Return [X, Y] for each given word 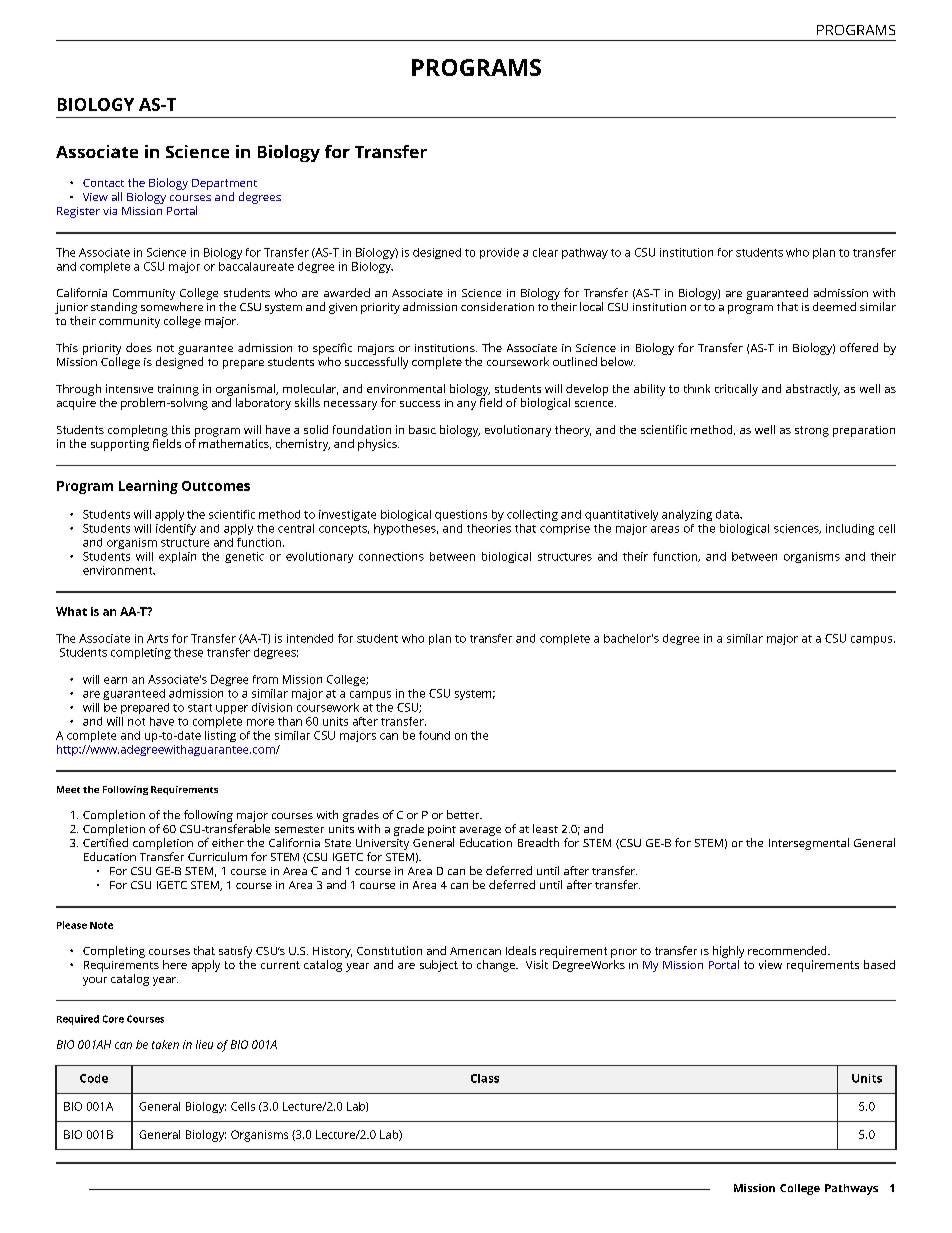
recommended [788, 950]
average [480, 831]
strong [812, 431]
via [110, 211]
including [850, 529]
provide [499, 253]
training [178, 390]
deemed [834, 306]
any [466, 405]
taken [165, 1044]
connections [391, 556]
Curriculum [217, 856]
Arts [157, 638]
